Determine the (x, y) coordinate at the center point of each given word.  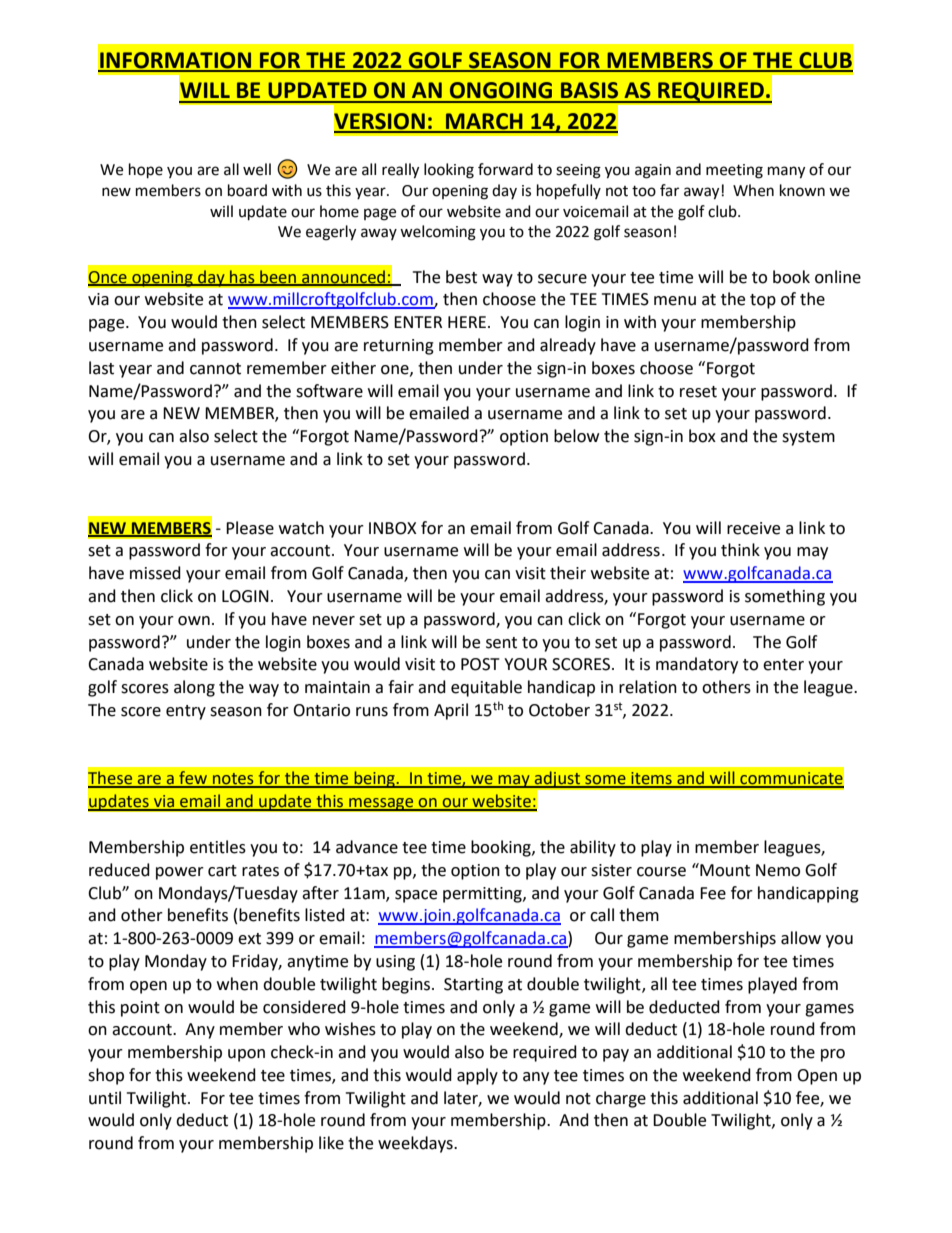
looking (449, 171)
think (740, 550)
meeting (734, 171)
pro (833, 1055)
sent (501, 643)
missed (155, 573)
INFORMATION (176, 61)
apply (477, 1076)
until (105, 1098)
